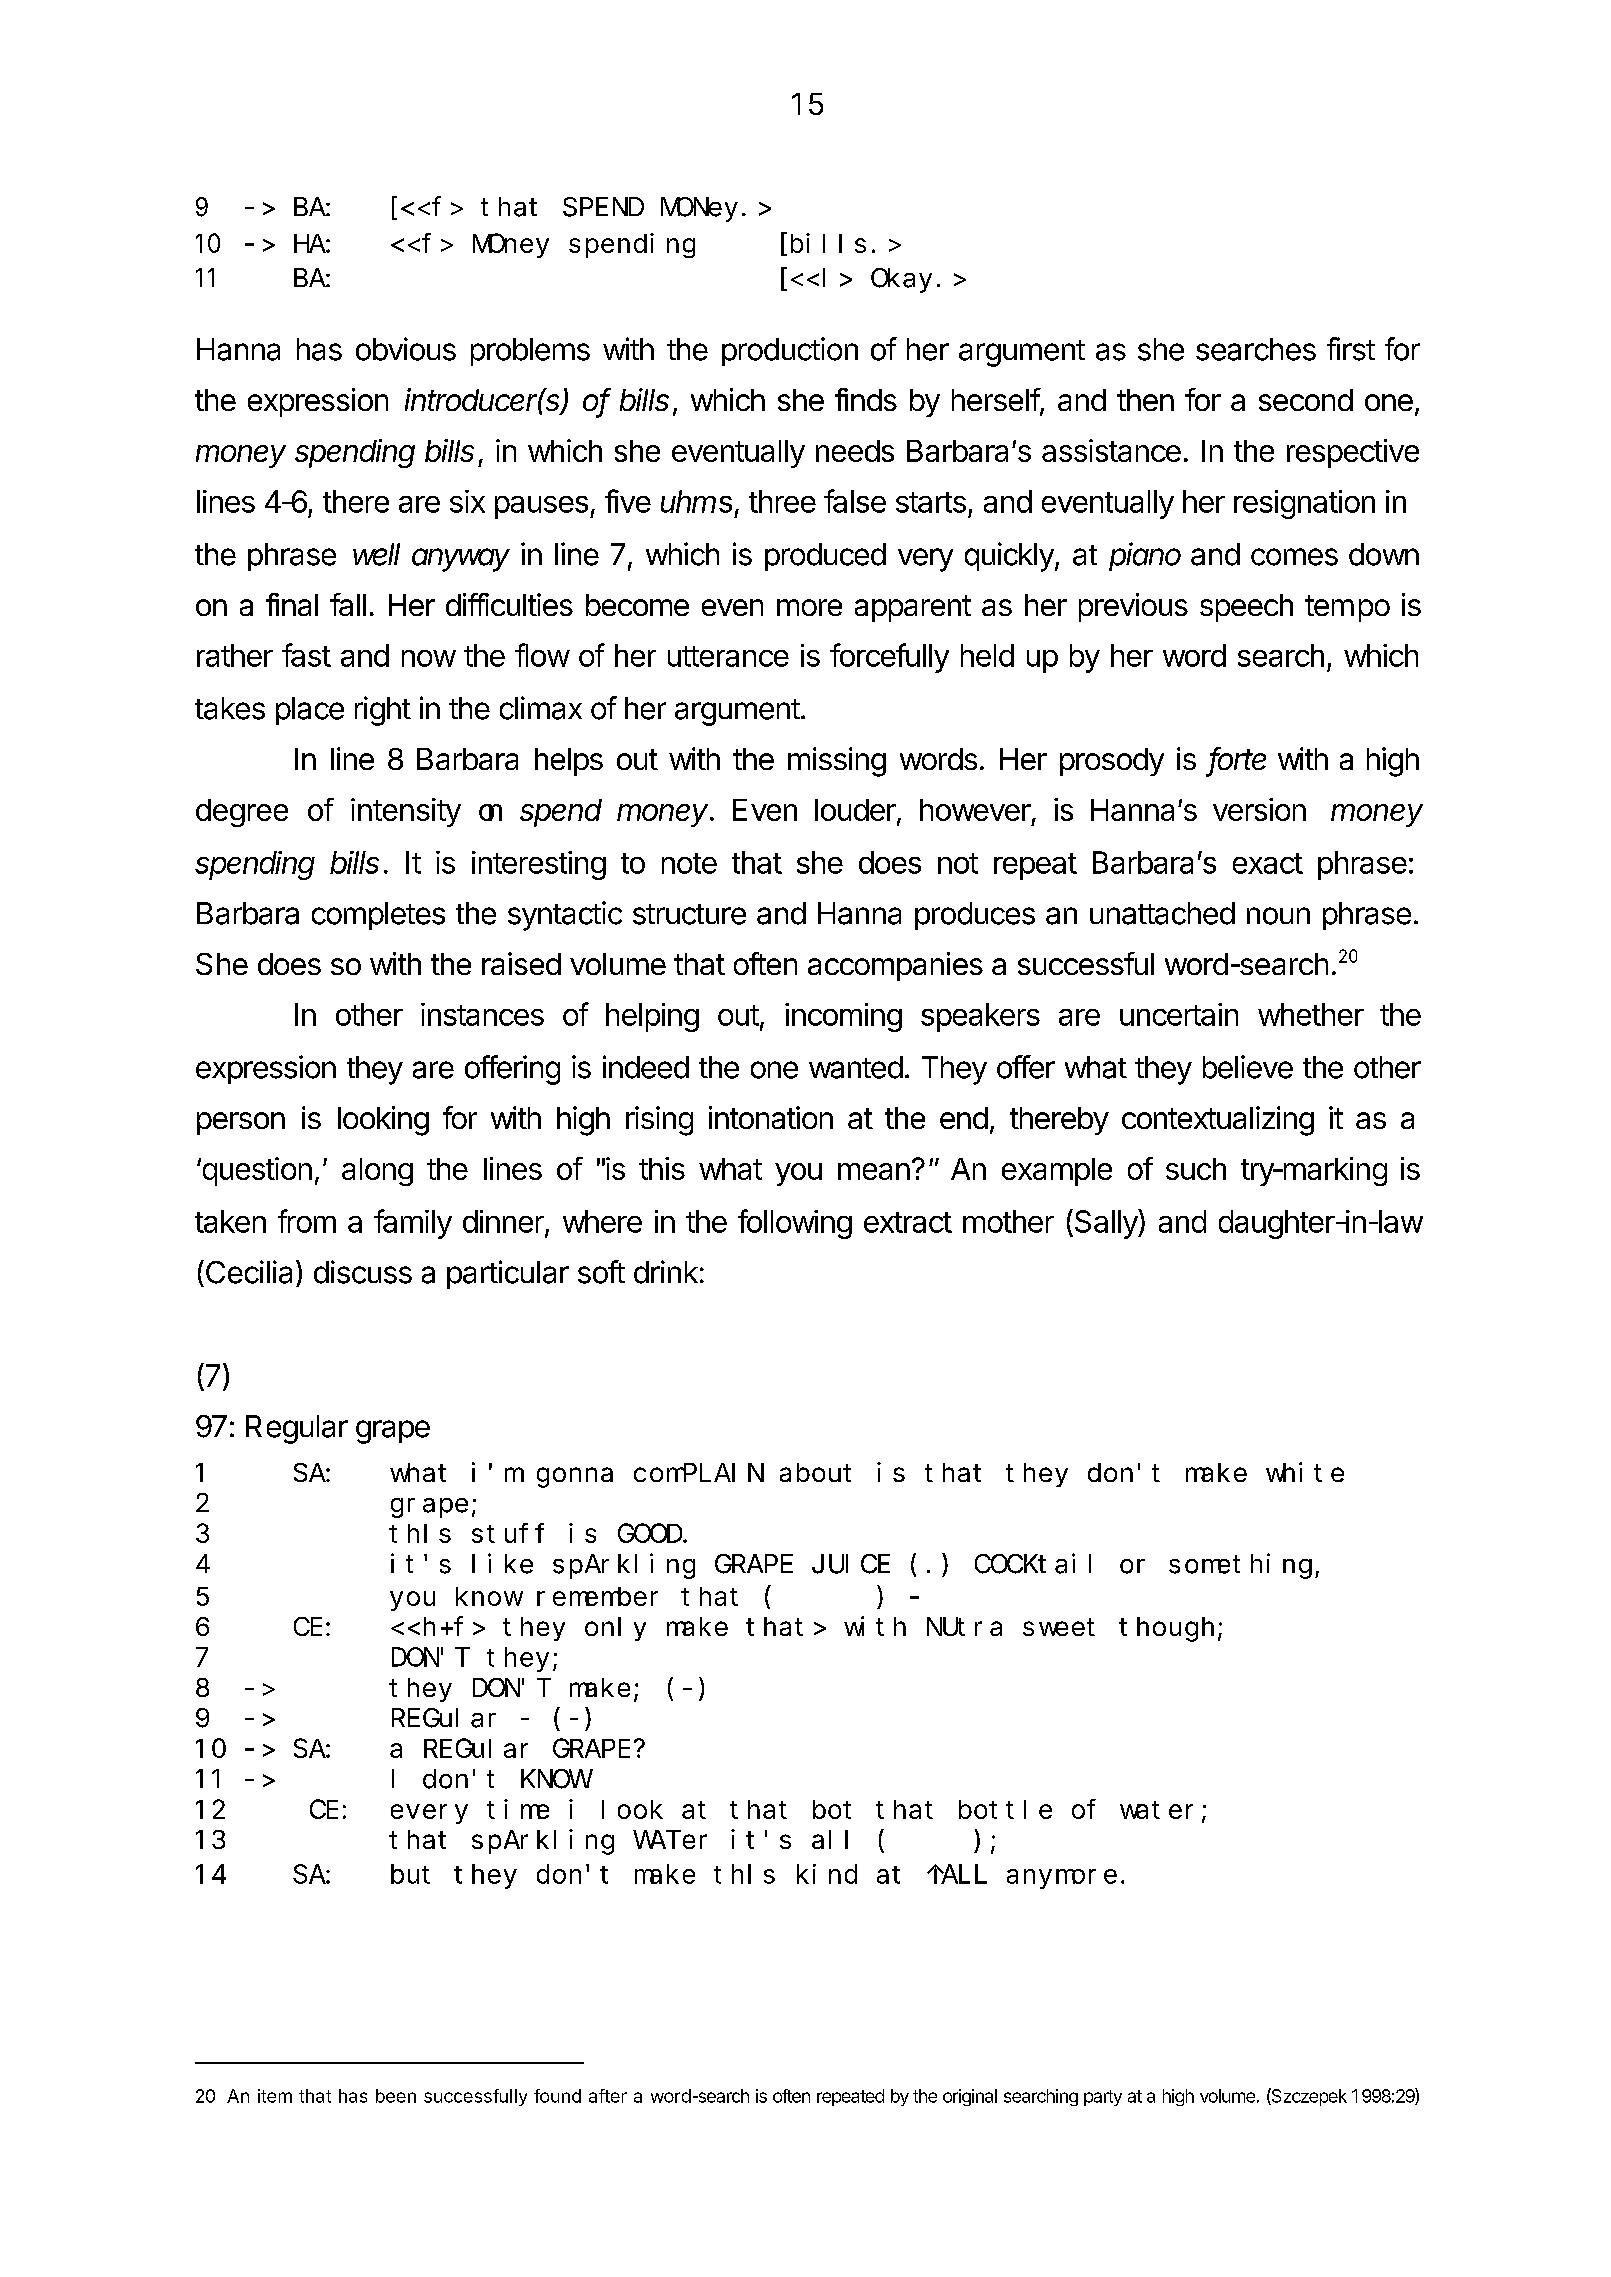 This page has height=2277, width=1611. What do you see at coordinates (1306, 400) in the page?
I see `second` at bounding box center [1306, 400].
